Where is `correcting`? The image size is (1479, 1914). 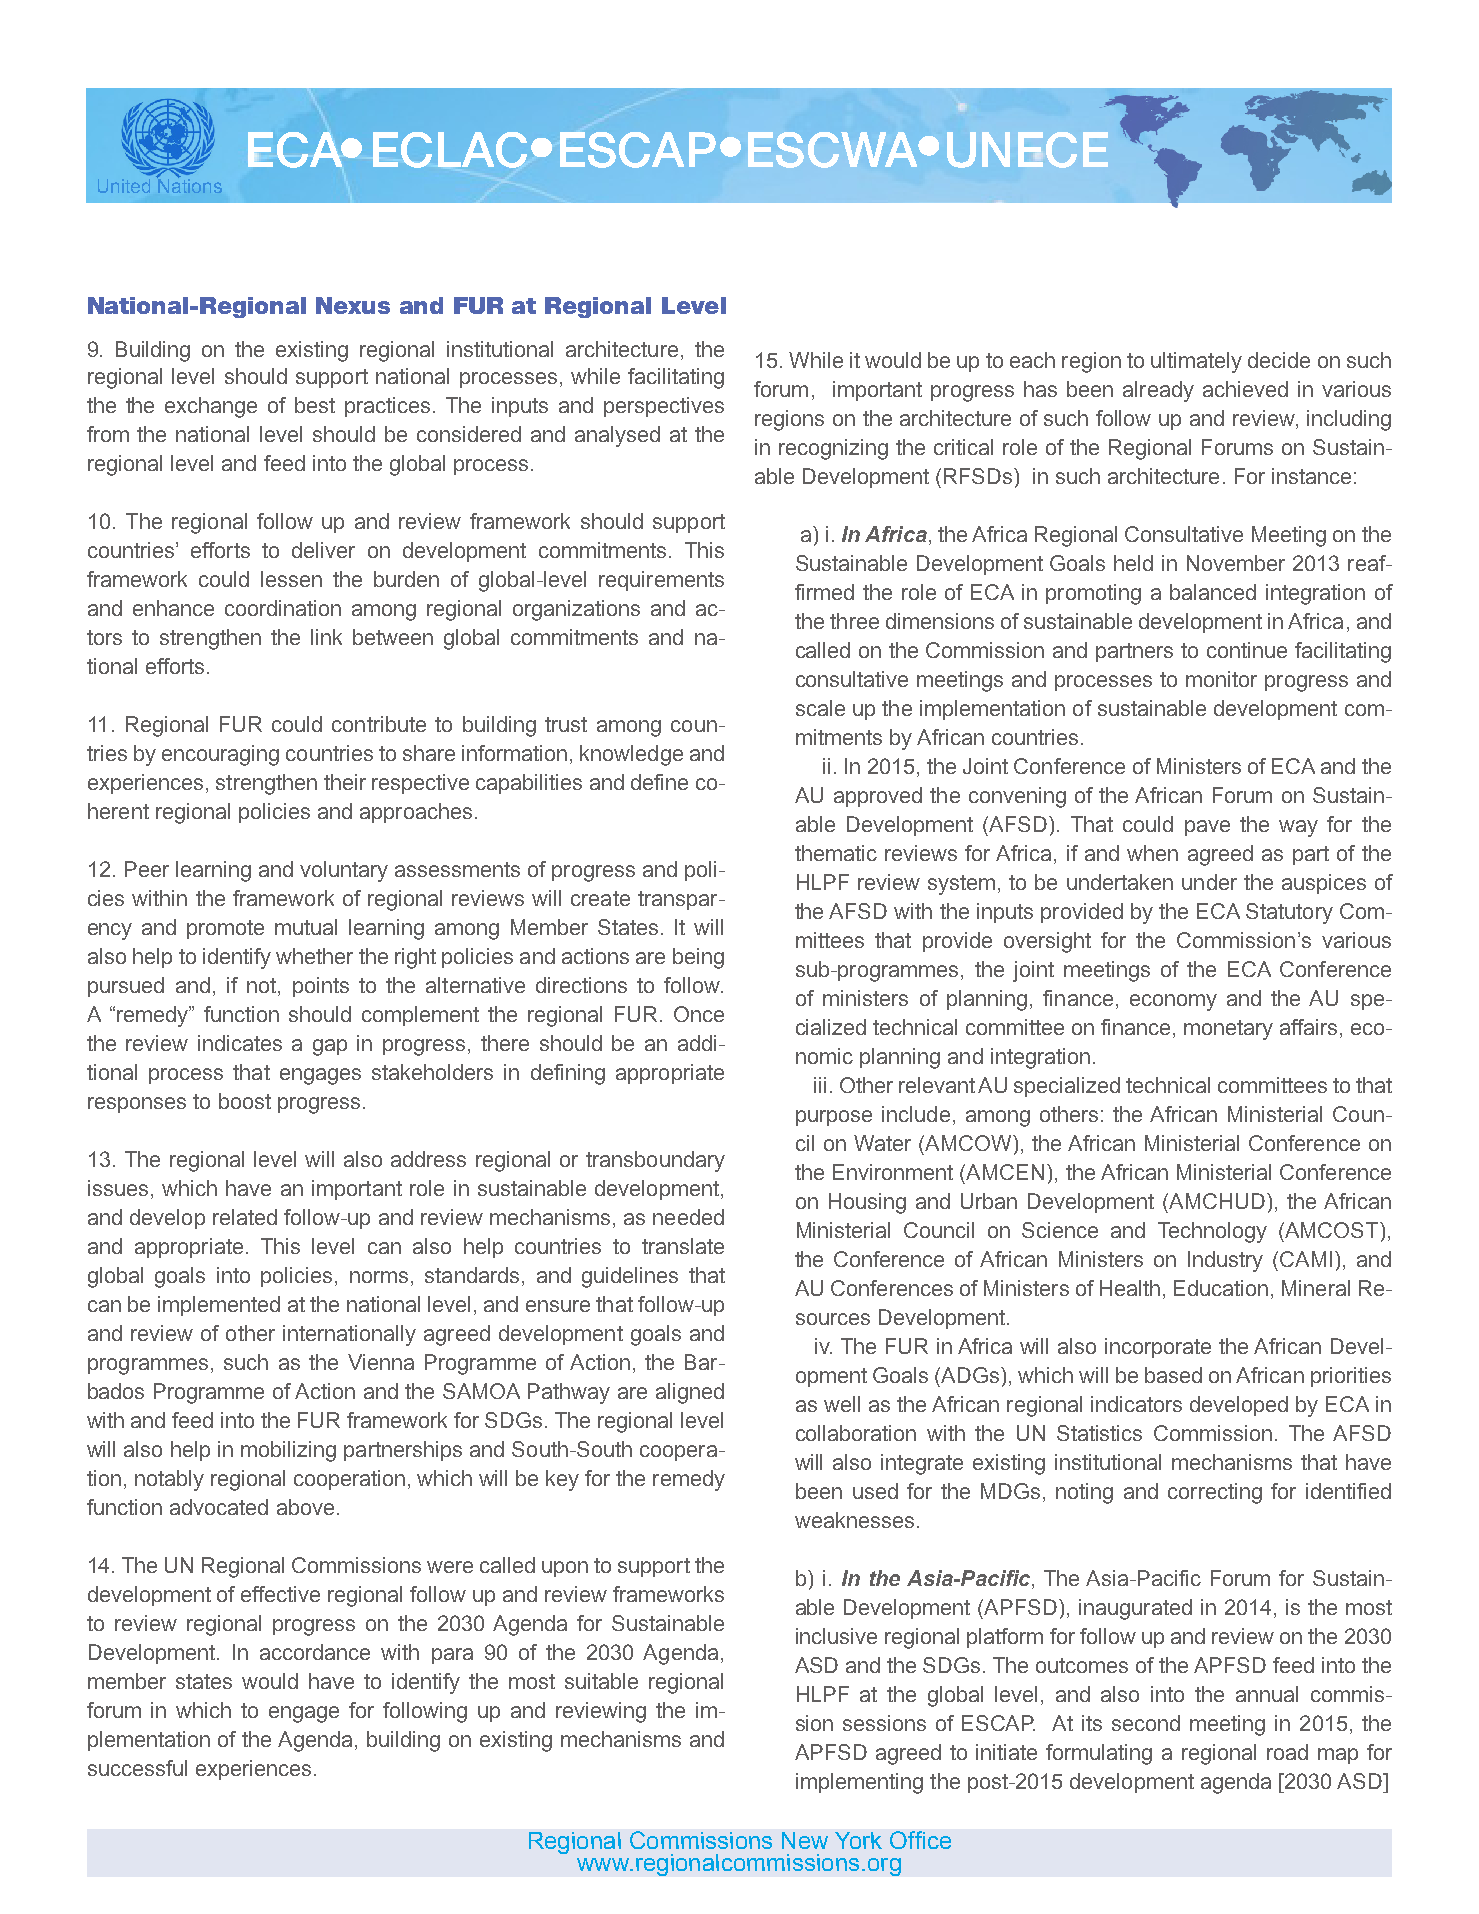
correcting is located at coordinates (1215, 1493).
